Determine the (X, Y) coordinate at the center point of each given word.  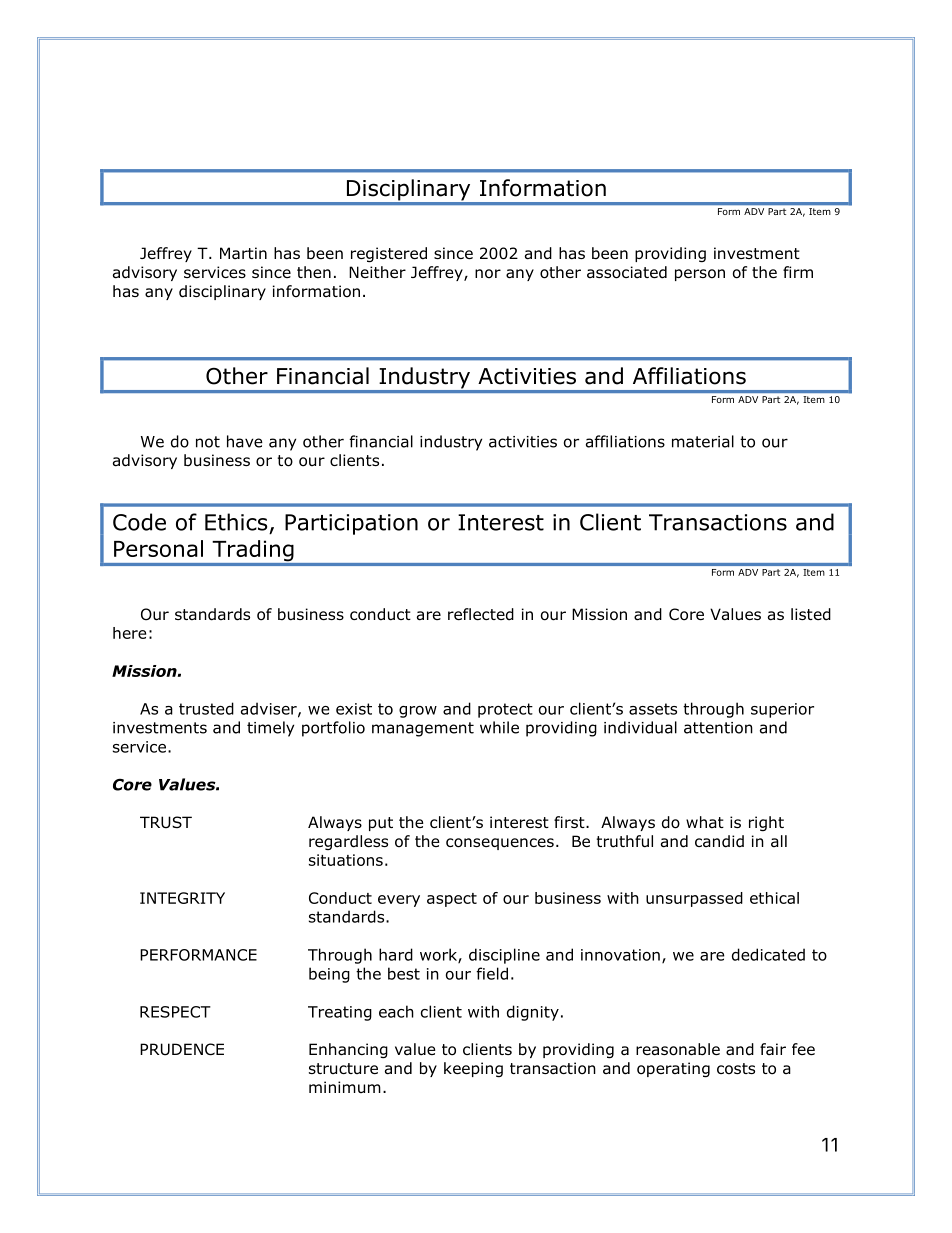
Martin (243, 253)
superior (782, 710)
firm (798, 272)
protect (505, 710)
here (129, 633)
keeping (473, 1069)
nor (488, 274)
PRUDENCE (182, 1049)
